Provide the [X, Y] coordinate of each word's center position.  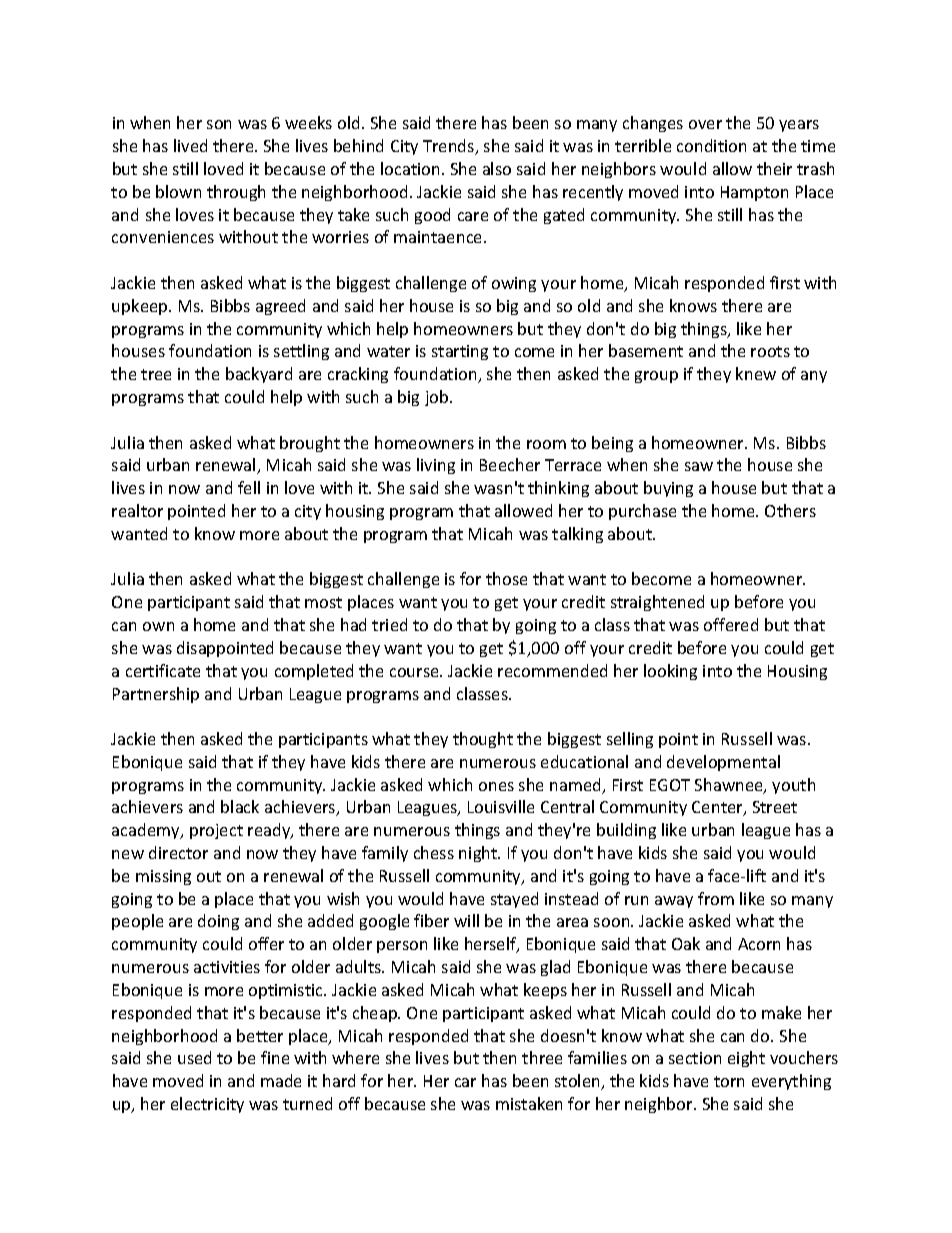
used [194, 1057]
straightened [657, 603]
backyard [259, 375]
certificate [163, 670]
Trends [450, 147]
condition [711, 145]
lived [190, 145]
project [216, 831]
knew [756, 373]
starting [460, 352]
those [506, 578]
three [542, 1057]
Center [718, 808]
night [479, 854]
